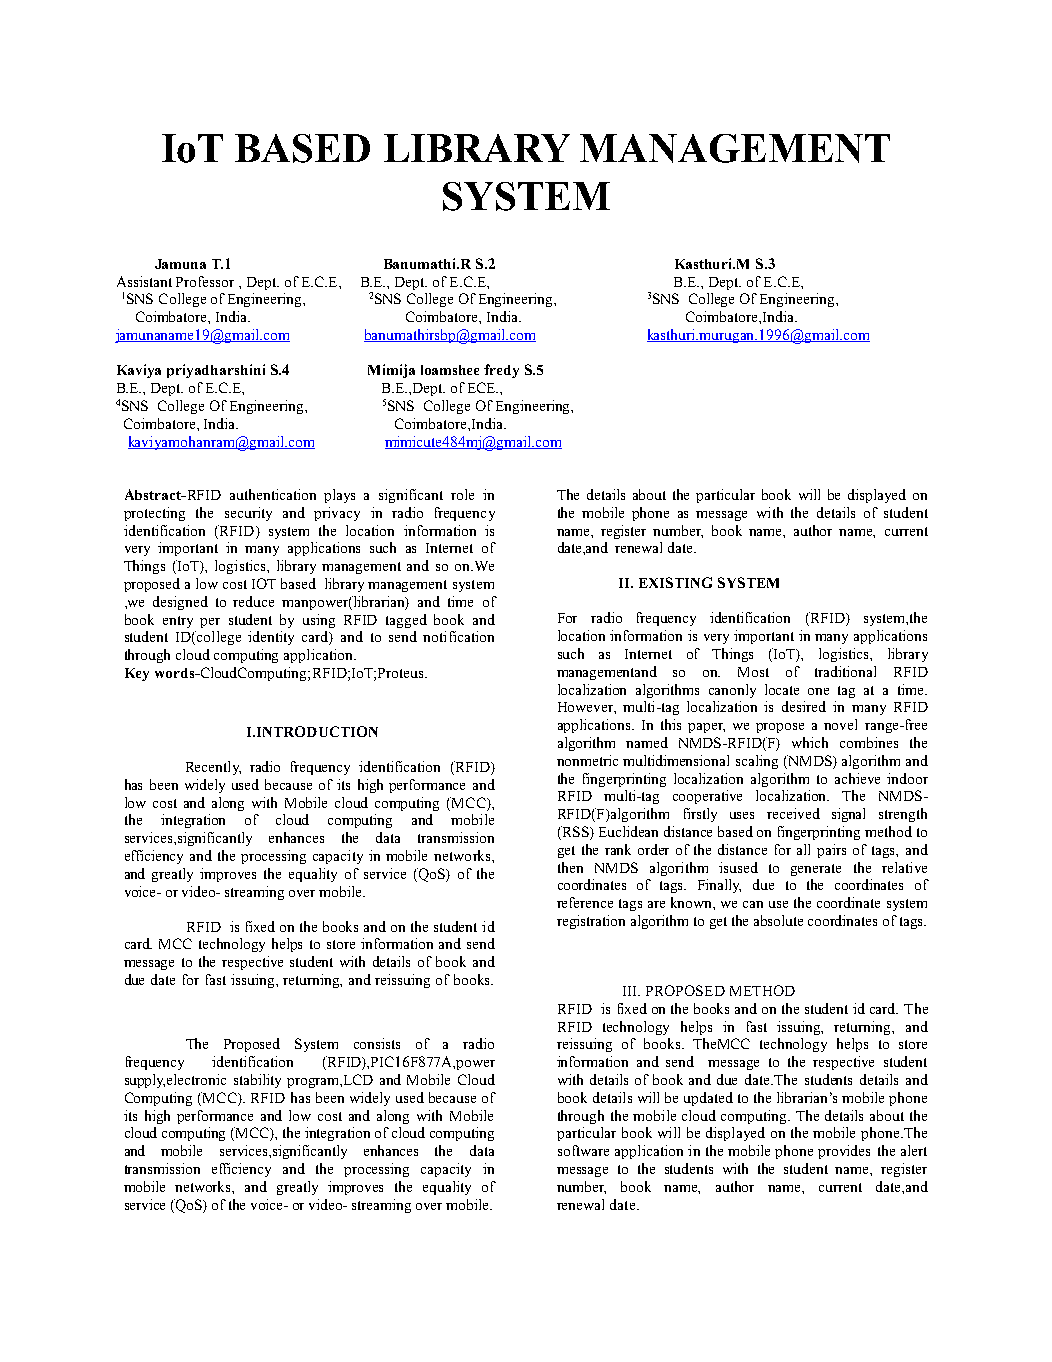 This screenshot has height=1362, width=1052. Describe the element at coordinates (844, 1152) in the screenshot. I see `provides` at that location.
